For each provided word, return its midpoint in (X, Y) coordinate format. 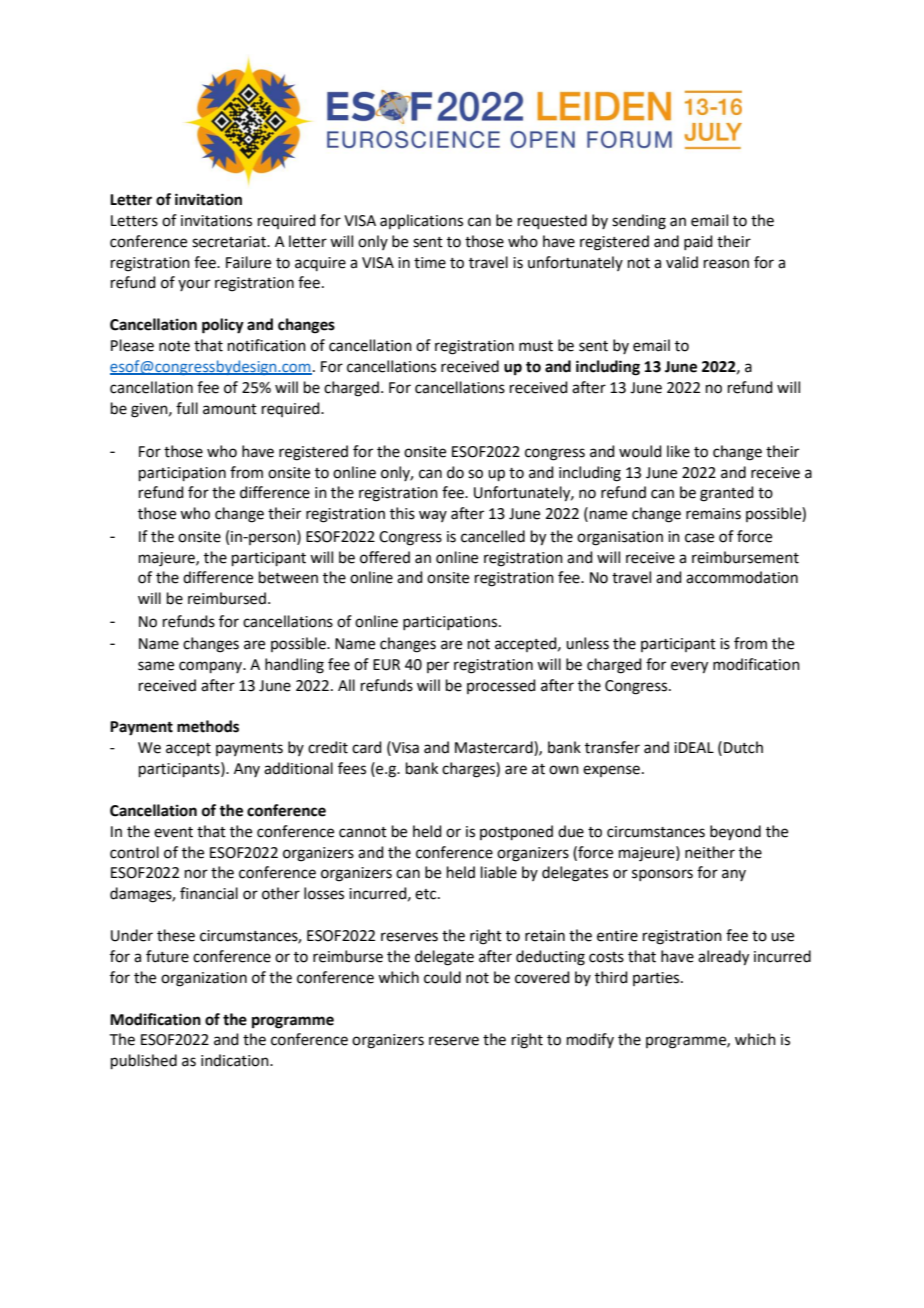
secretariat (230, 242)
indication (236, 1060)
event (173, 832)
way (433, 516)
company (212, 667)
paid (698, 242)
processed (501, 686)
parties (657, 979)
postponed (516, 832)
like (678, 451)
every (689, 667)
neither (710, 852)
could (442, 977)
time (430, 263)
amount (230, 409)
